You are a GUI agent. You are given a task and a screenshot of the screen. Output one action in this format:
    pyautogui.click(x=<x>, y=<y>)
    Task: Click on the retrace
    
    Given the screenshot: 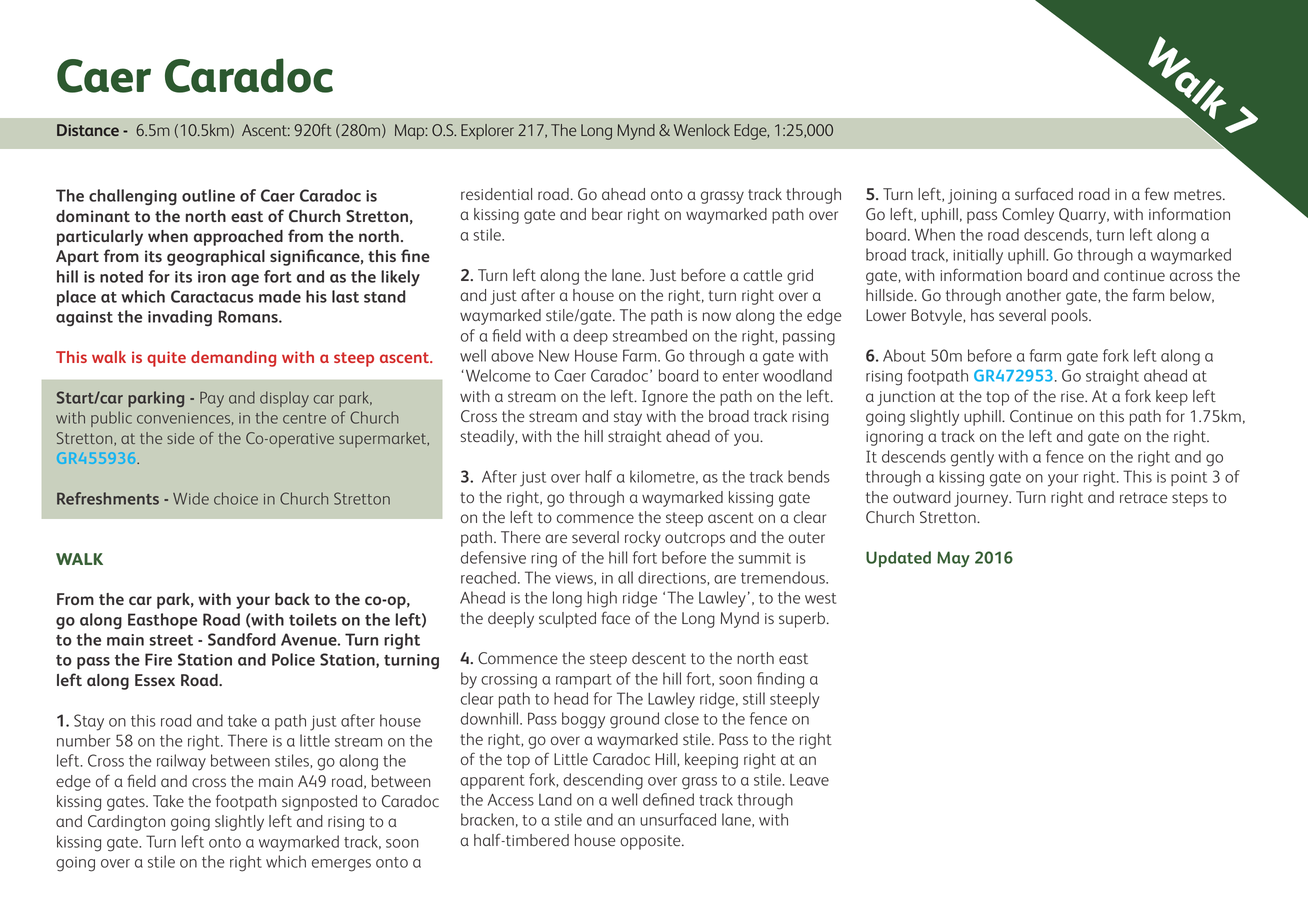 What is the action you would take?
    pyautogui.click(x=1143, y=497)
